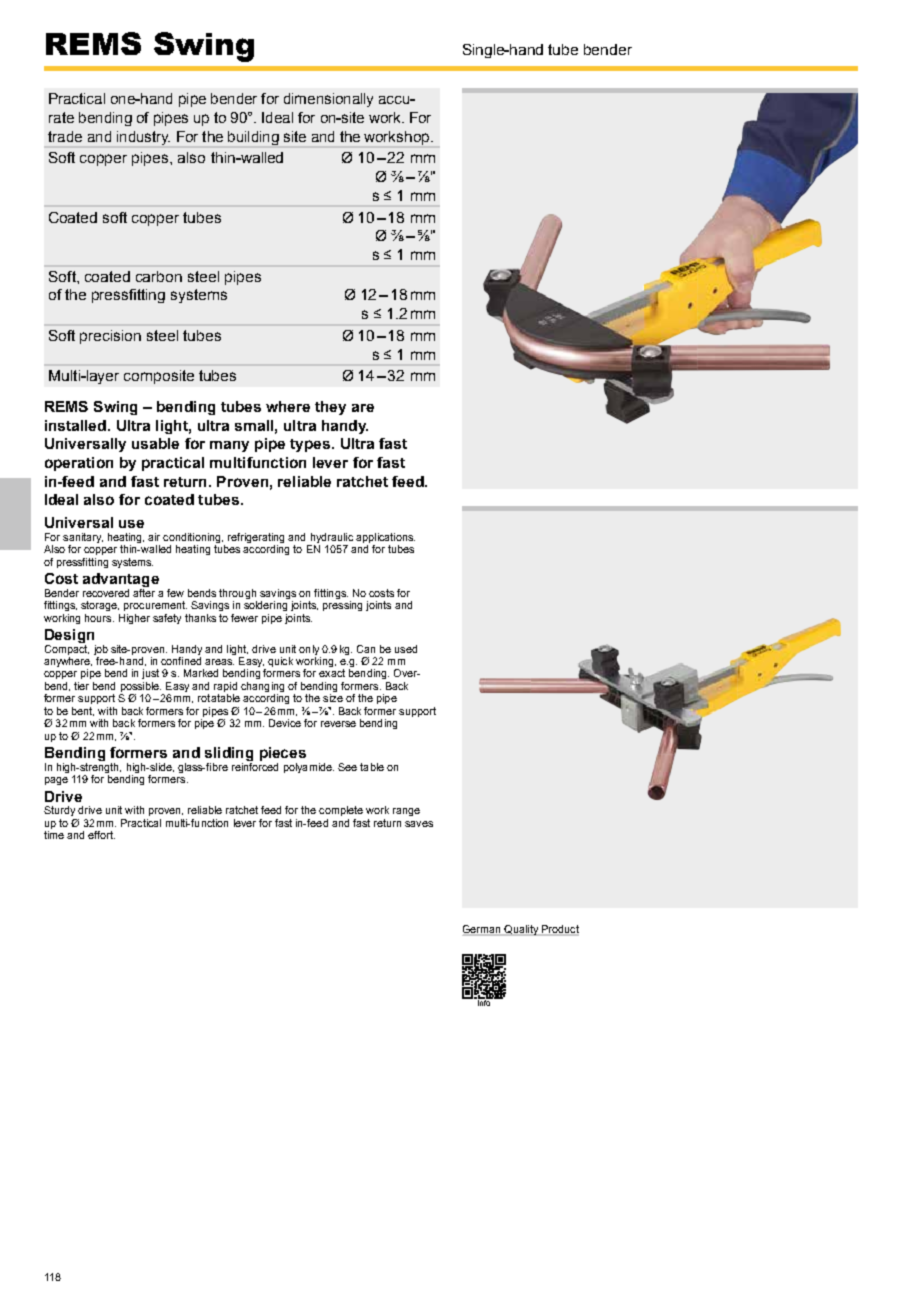  Describe the element at coordinates (341, 811) in the screenshot. I see `complete` at that location.
